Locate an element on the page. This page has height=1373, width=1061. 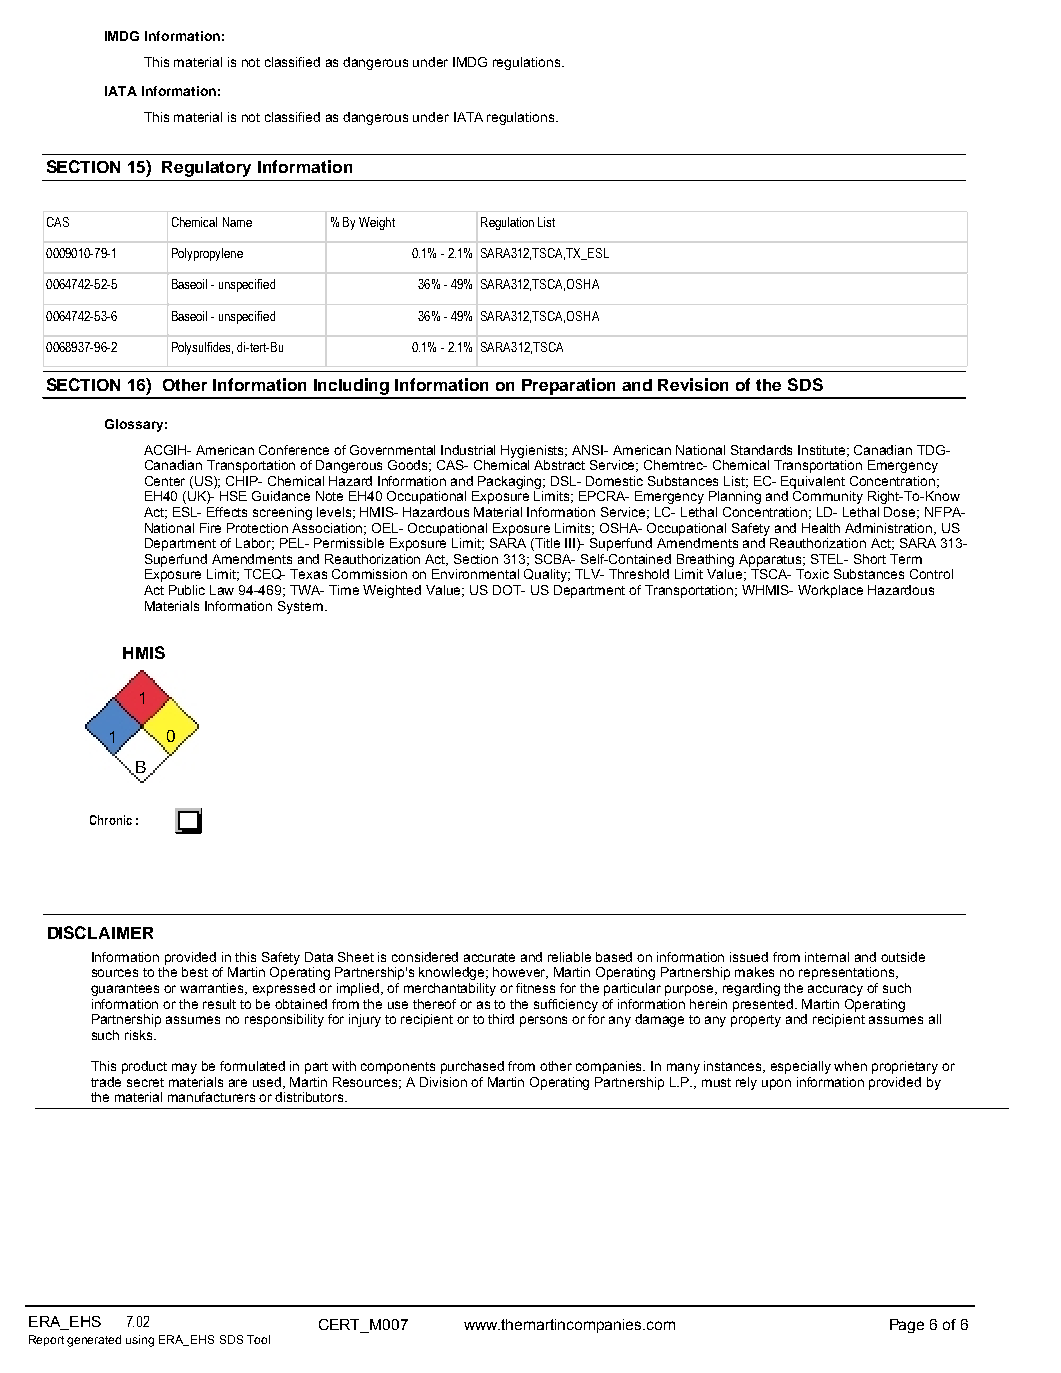
Public is located at coordinates (187, 590).
